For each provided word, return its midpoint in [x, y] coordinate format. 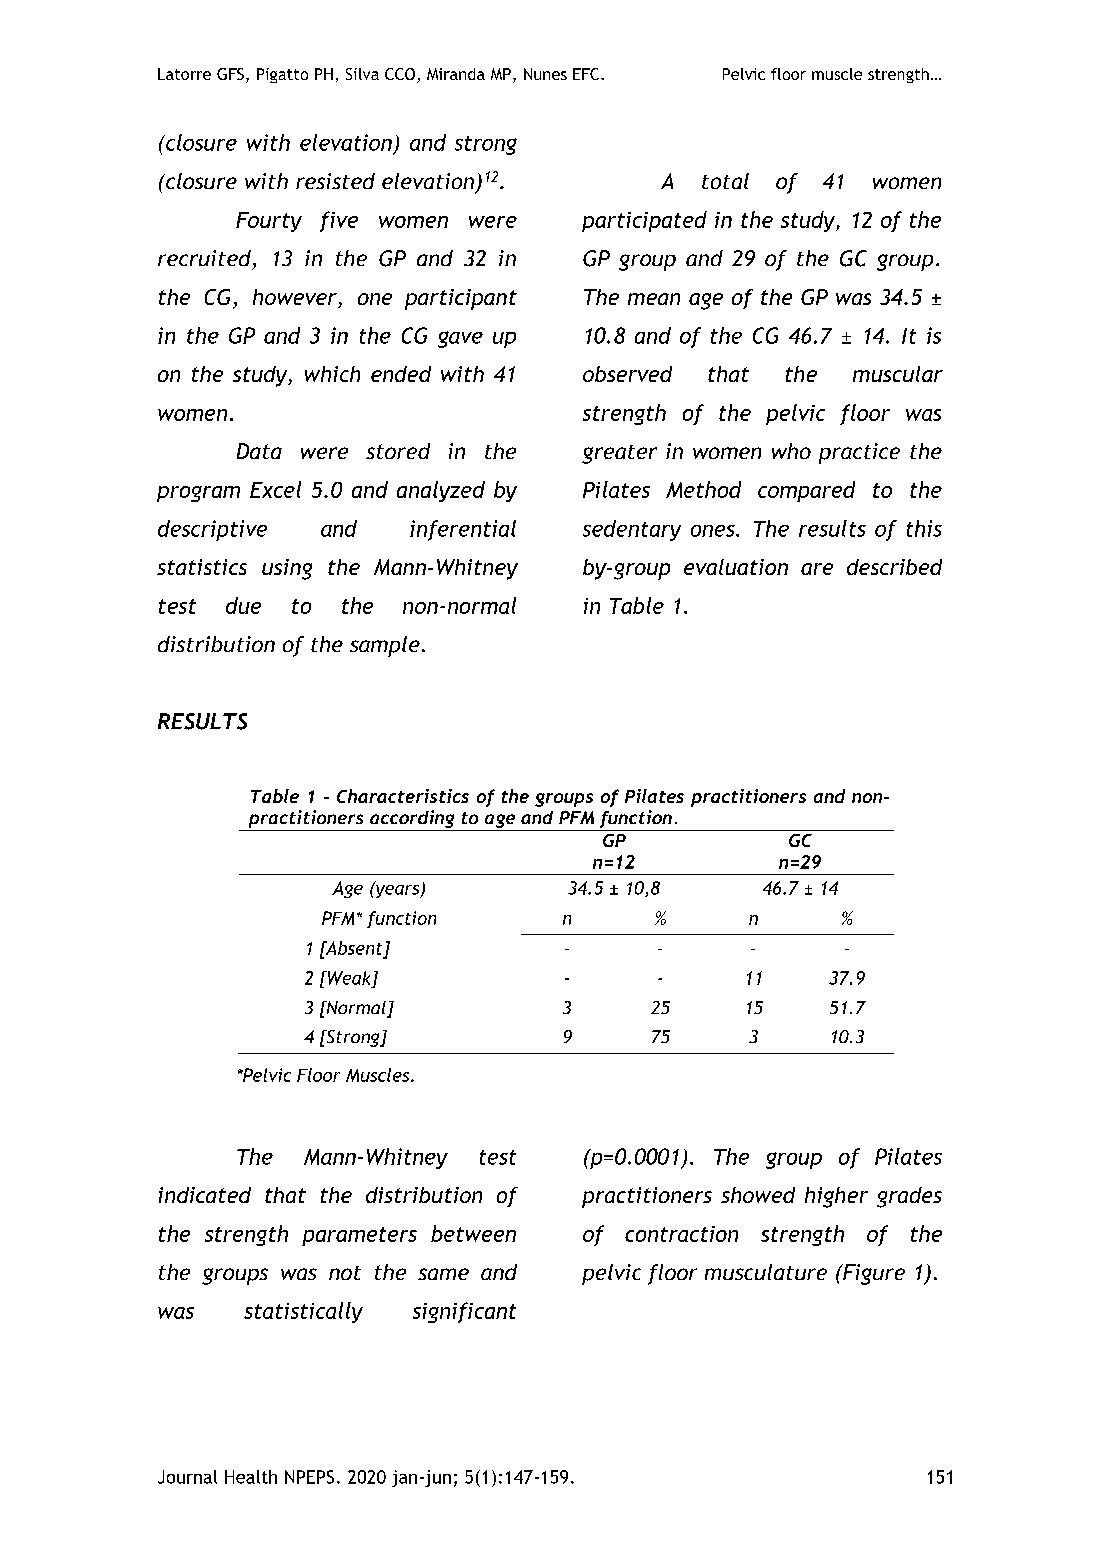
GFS [230, 74]
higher [836, 1197]
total [725, 181]
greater [619, 454]
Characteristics [403, 796]
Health [251, 1477]
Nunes [545, 74]
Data [259, 451]
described [894, 567]
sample [385, 646]
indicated [205, 1195]
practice [859, 453]
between [473, 1233]
